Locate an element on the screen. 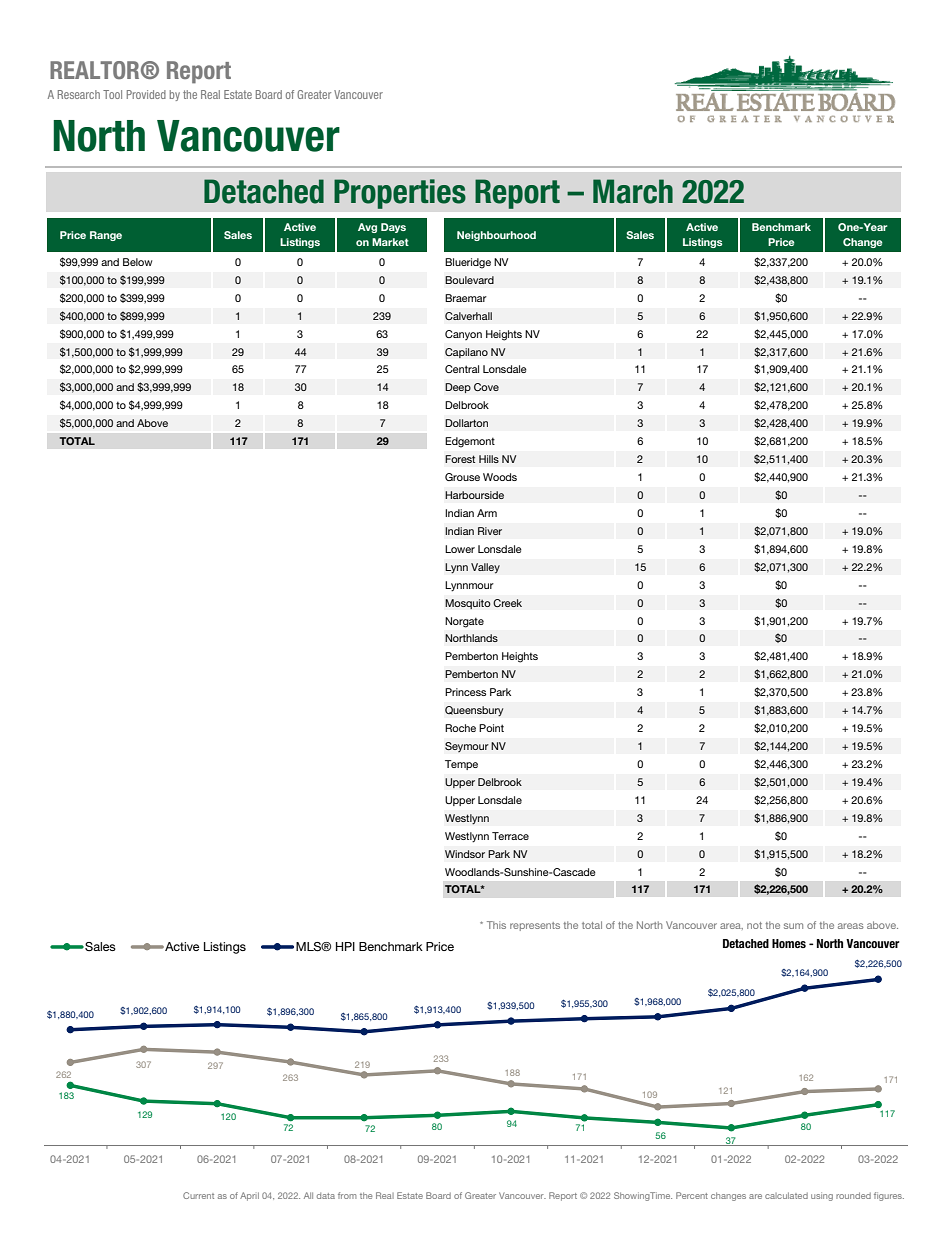 The height and width of the screenshot is (1233, 952). Provided is located at coordinates (146, 94).
